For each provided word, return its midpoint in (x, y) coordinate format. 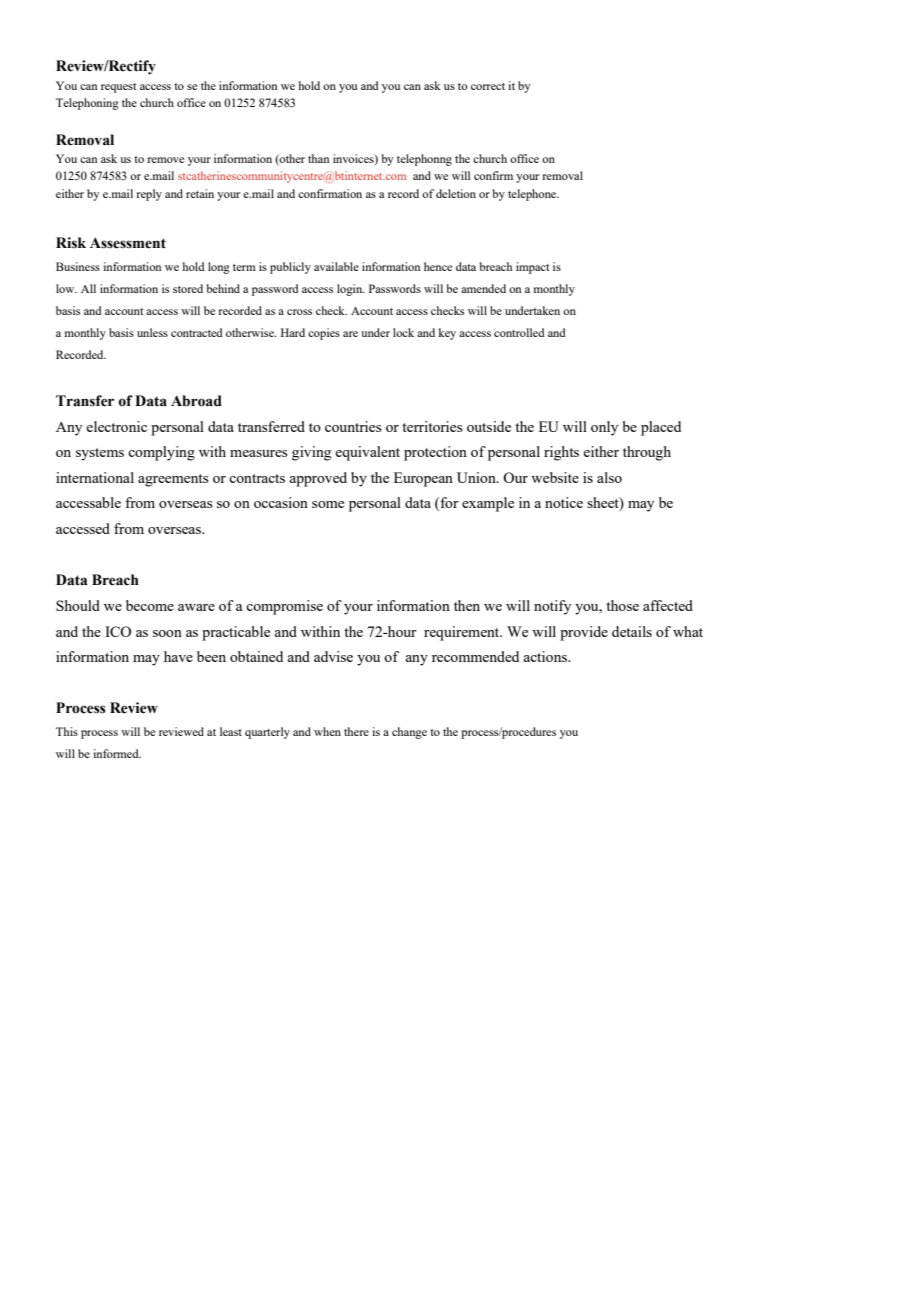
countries (353, 426)
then (467, 605)
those (622, 605)
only (604, 428)
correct (488, 86)
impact (532, 268)
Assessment (128, 243)
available (336, 266)
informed (117, 753)
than (318, 158)
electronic (116, 426)
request (118, 88)
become (150, 605)
